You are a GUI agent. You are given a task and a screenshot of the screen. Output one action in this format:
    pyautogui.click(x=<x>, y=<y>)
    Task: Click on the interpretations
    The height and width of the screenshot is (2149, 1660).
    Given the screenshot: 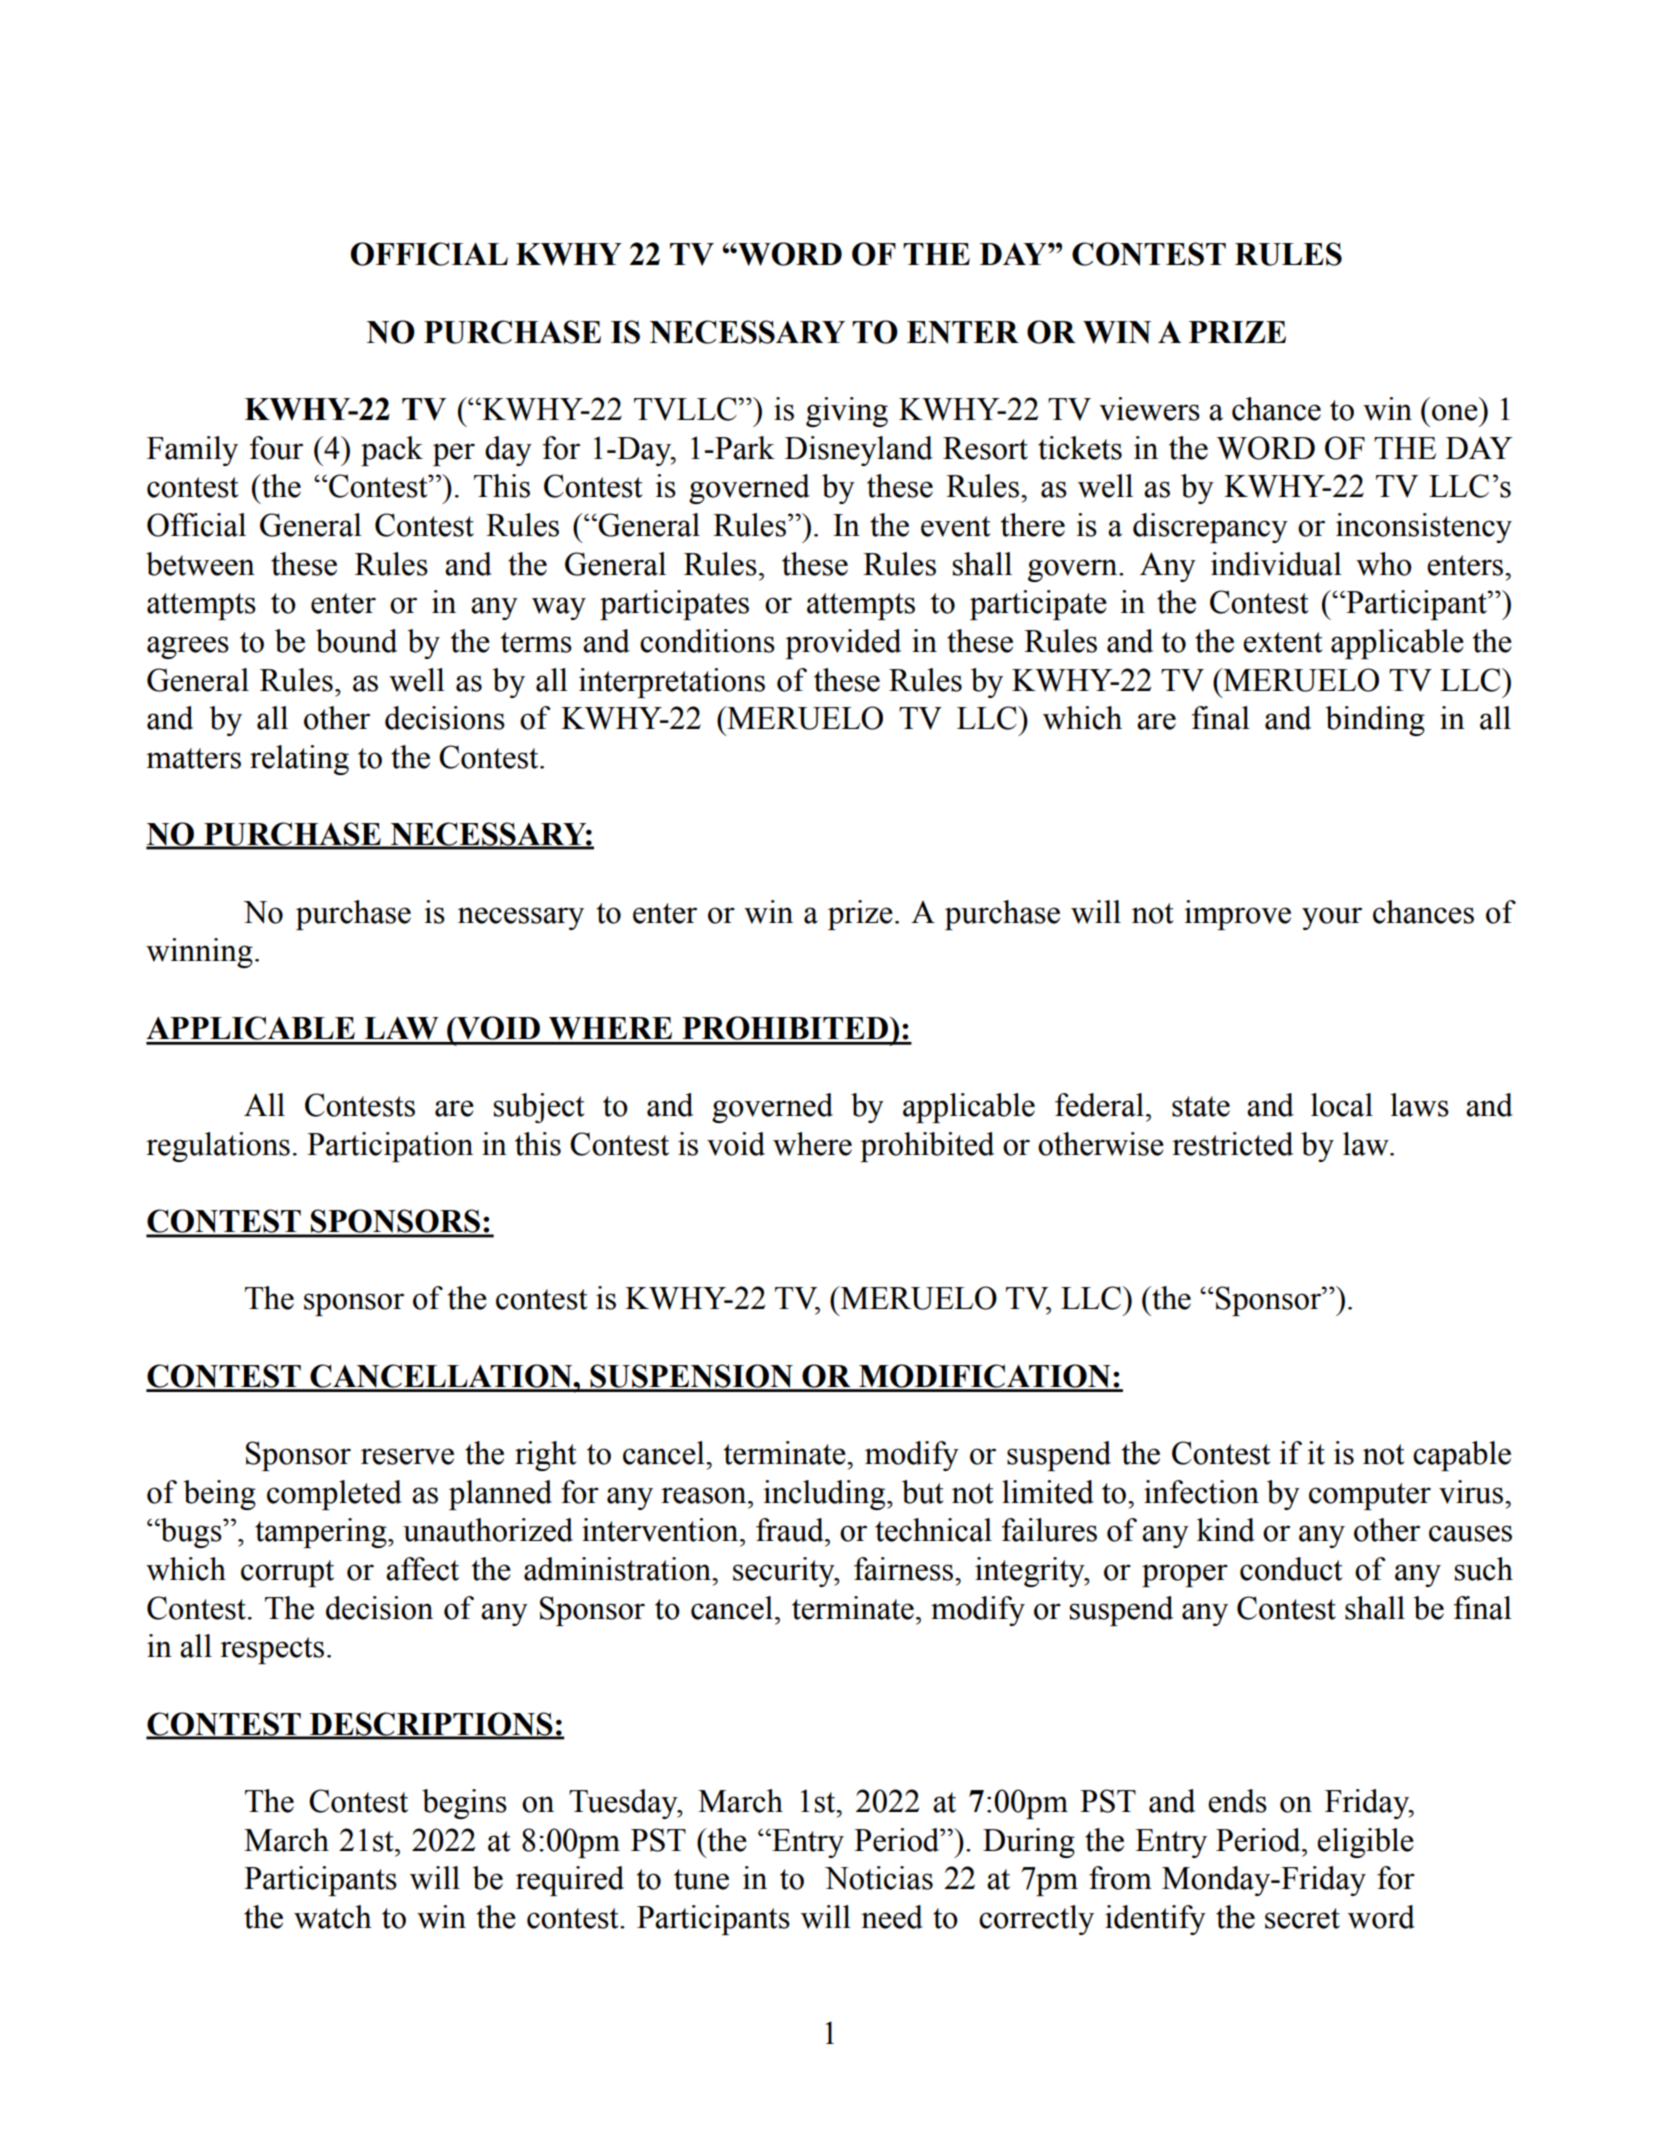 What is the action you would take?
    pyautogui.click(x=672, y=683)
